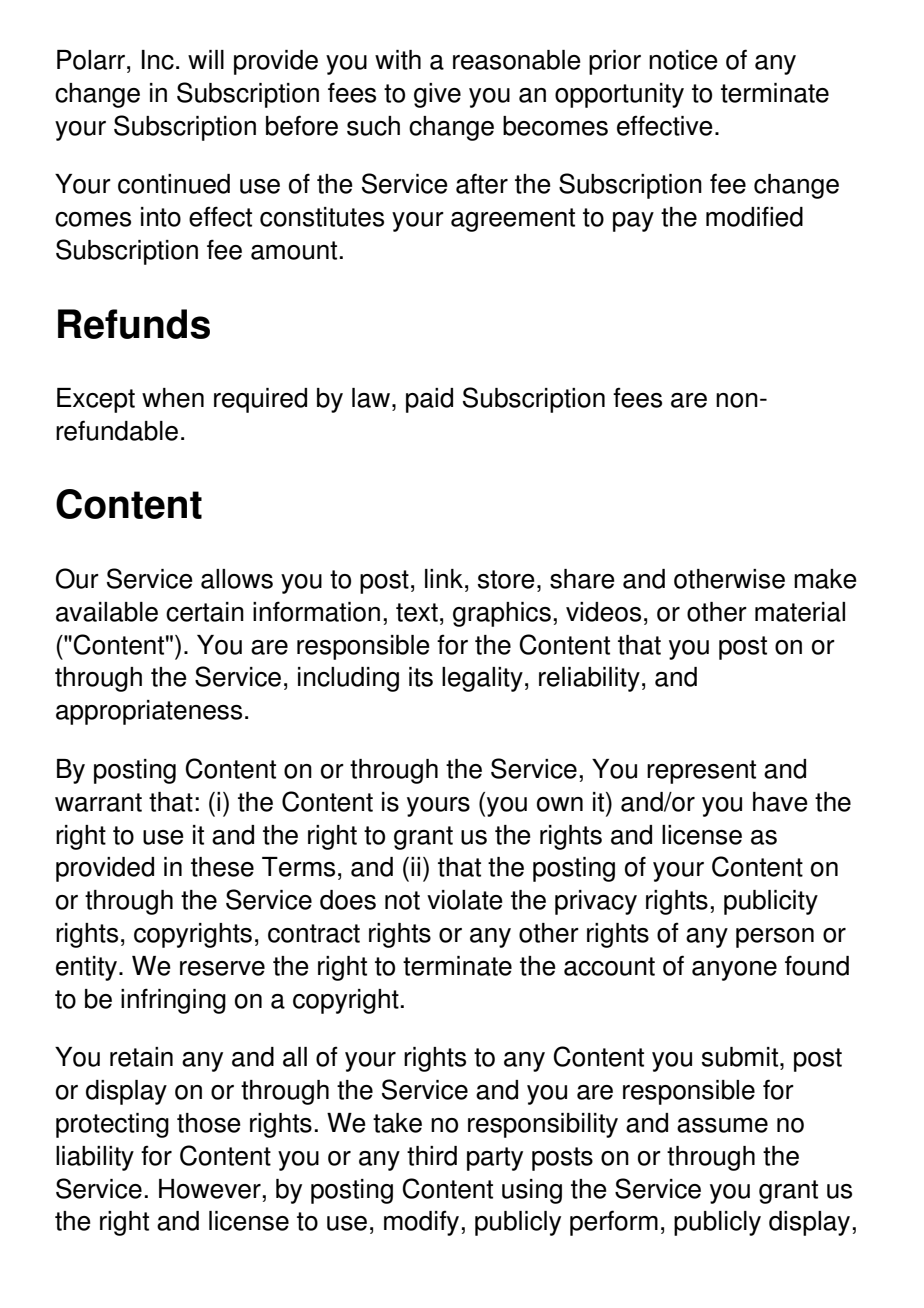 Image resolution: width=924 pixels, height=1308 pixels. Describe the element at coordinates (206, 59) in the screenshot. I see `will` at that location.
